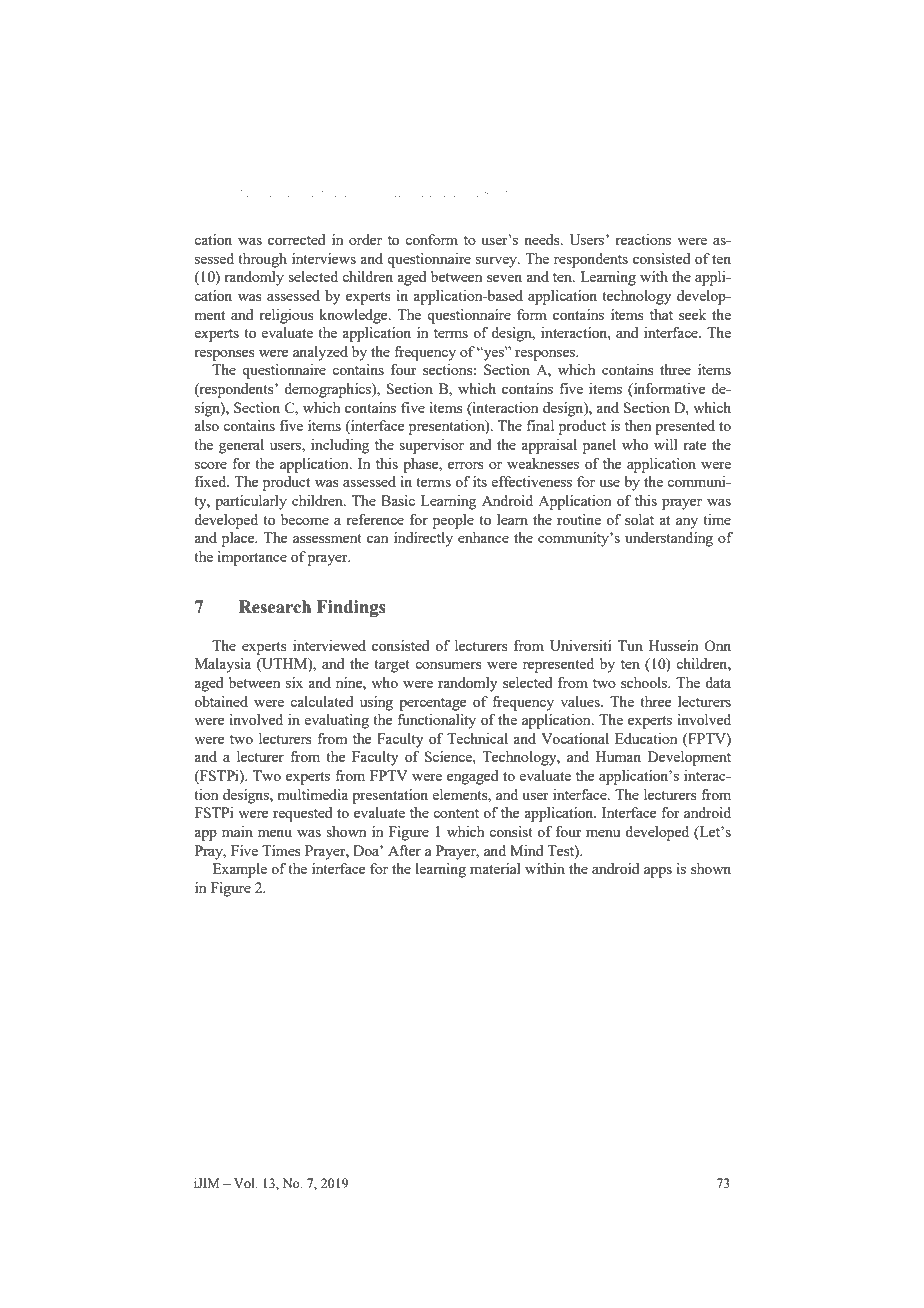 The width and height of the screenshot is (924, 1308). I want to click on understanding, so click(669, 539).
